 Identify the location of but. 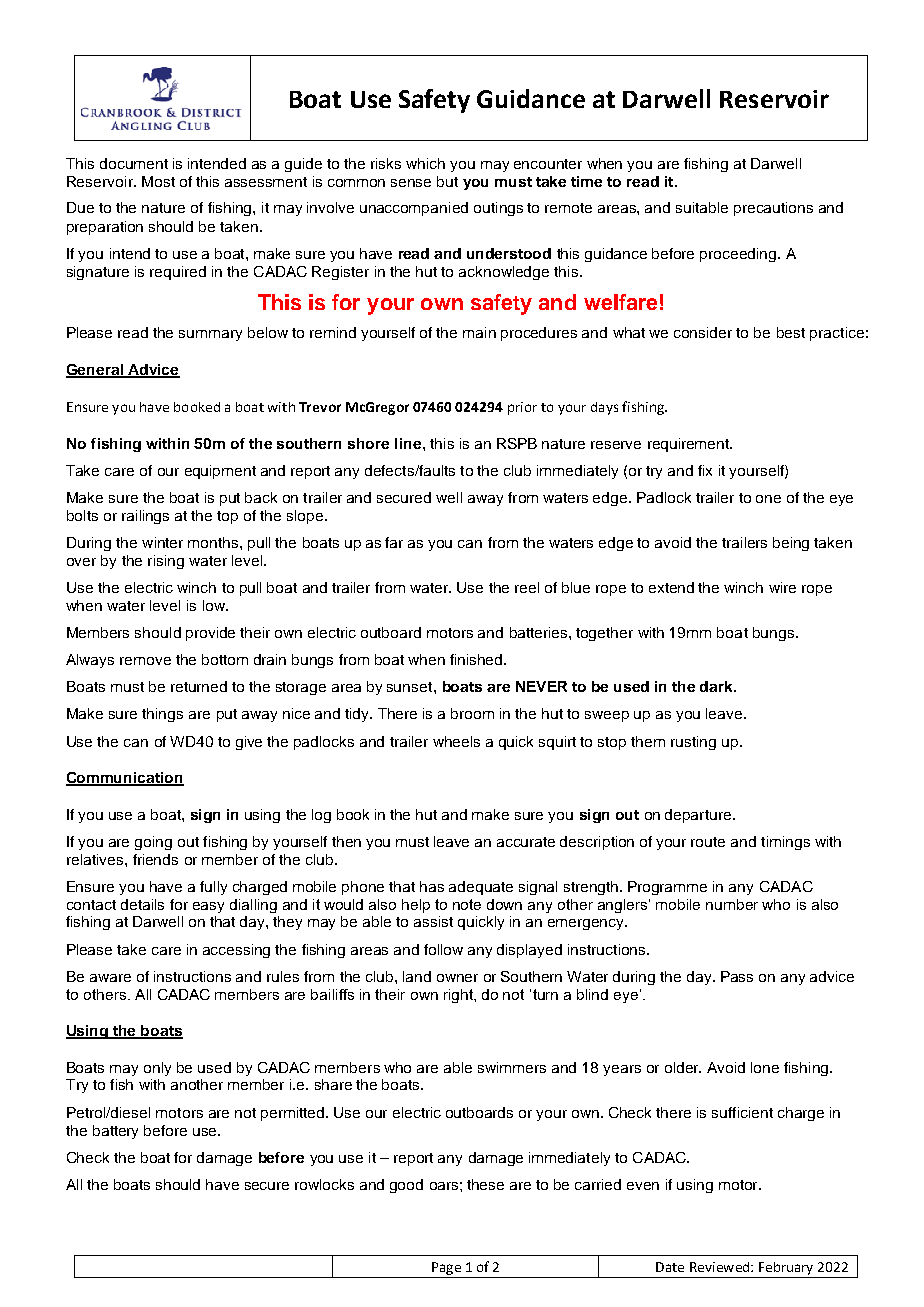
(447, 181).
